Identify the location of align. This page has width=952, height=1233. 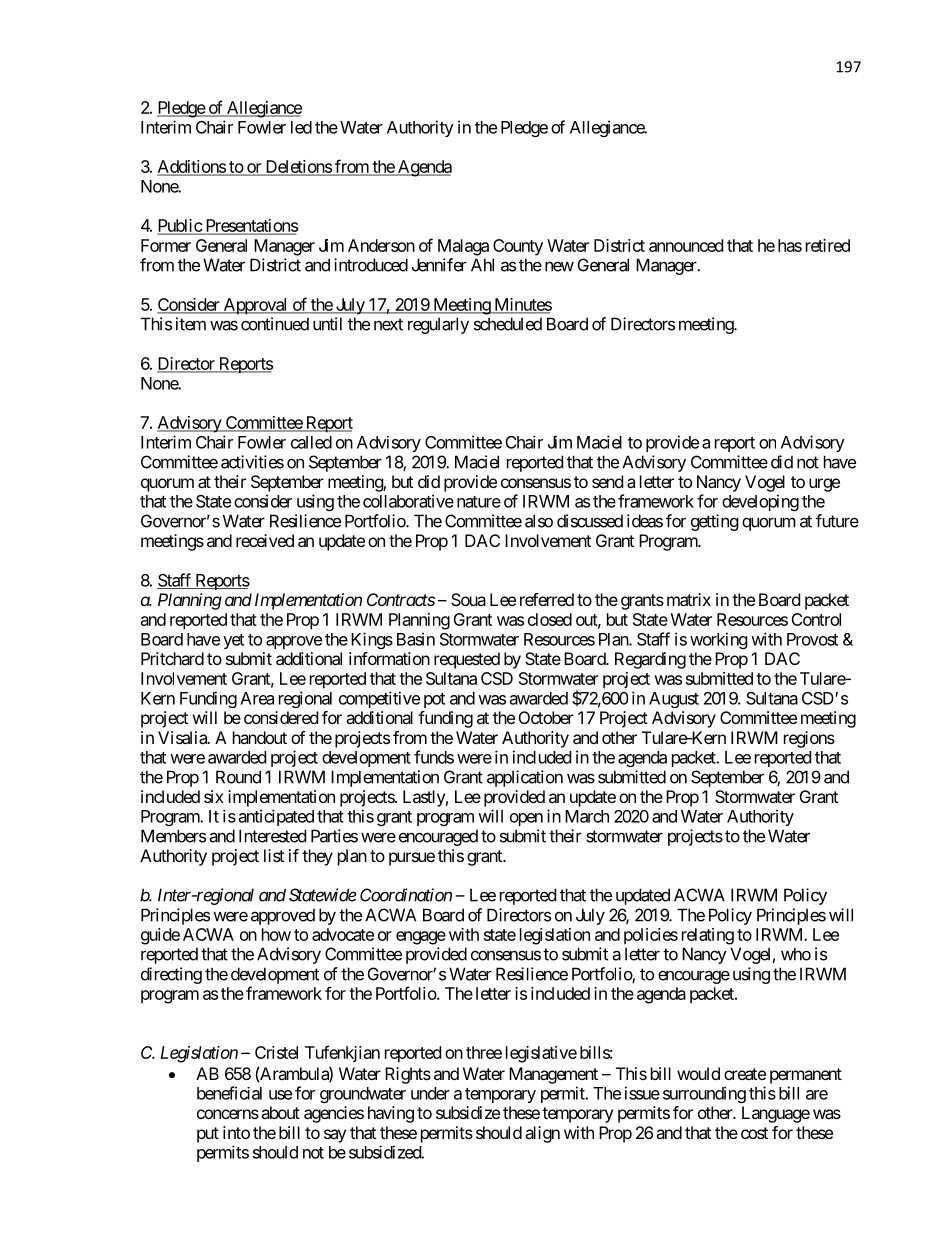
(542, 1134).
